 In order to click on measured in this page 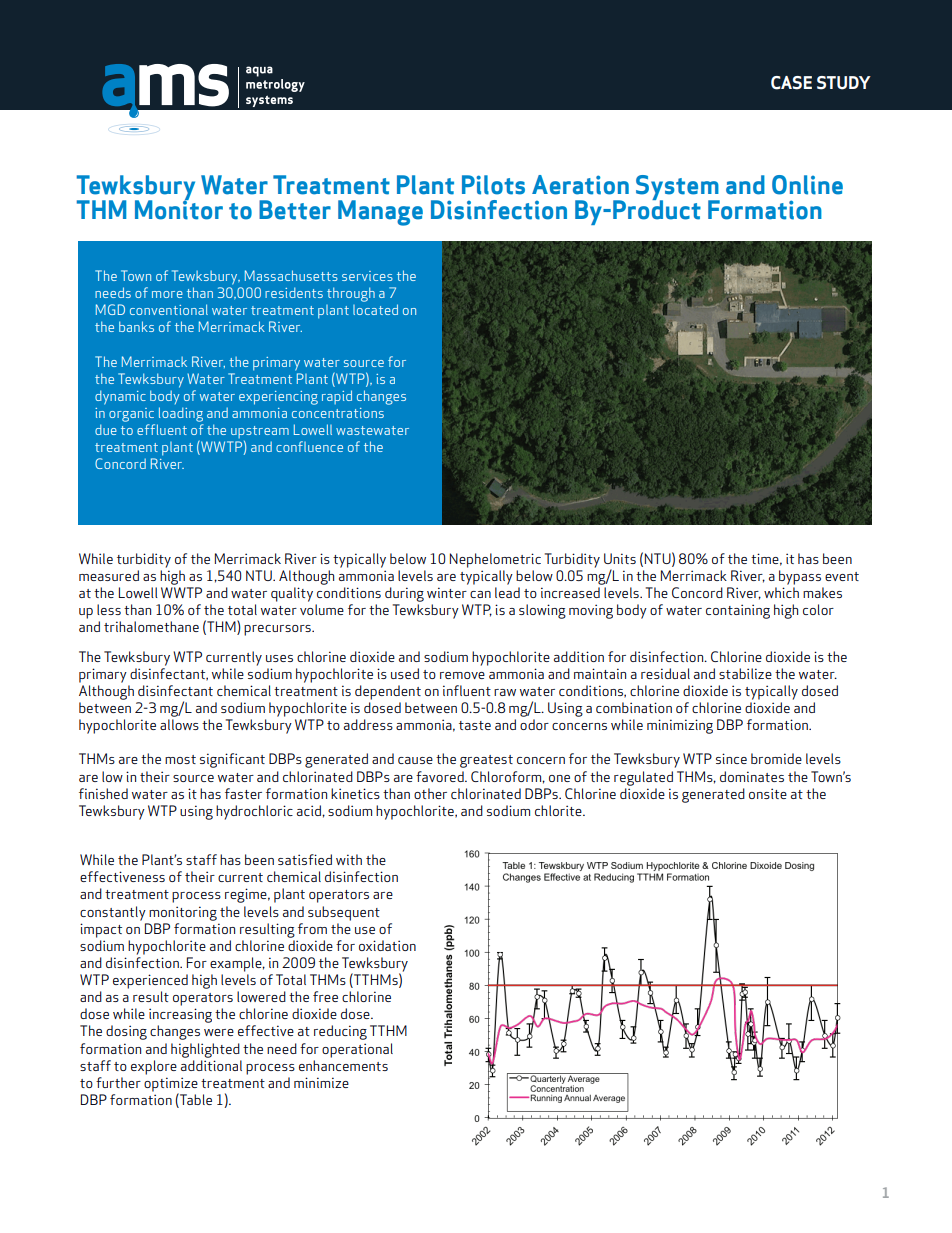, I will do `click(109, 575)`.
